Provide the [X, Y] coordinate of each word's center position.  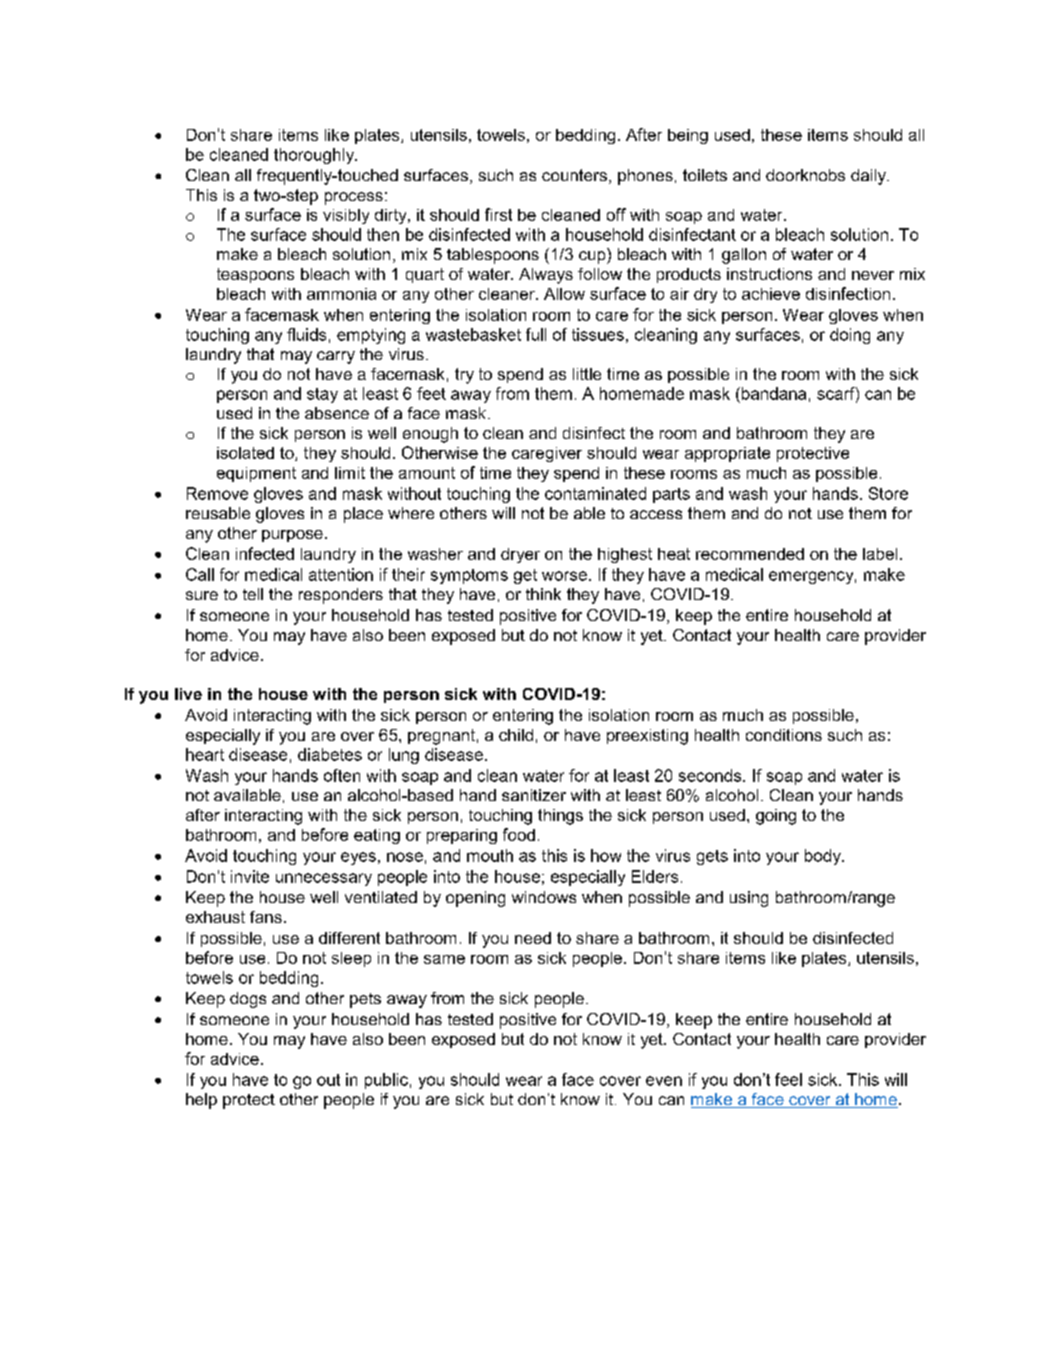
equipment [256, 474]
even [664, 1081]
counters [574, 175]
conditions [784, 735]
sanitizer [534, 795]
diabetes [330, 754]
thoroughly [315, 156]
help [201, 1101]
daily [869, 177]
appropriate [727, 454]
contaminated [595, 493]
